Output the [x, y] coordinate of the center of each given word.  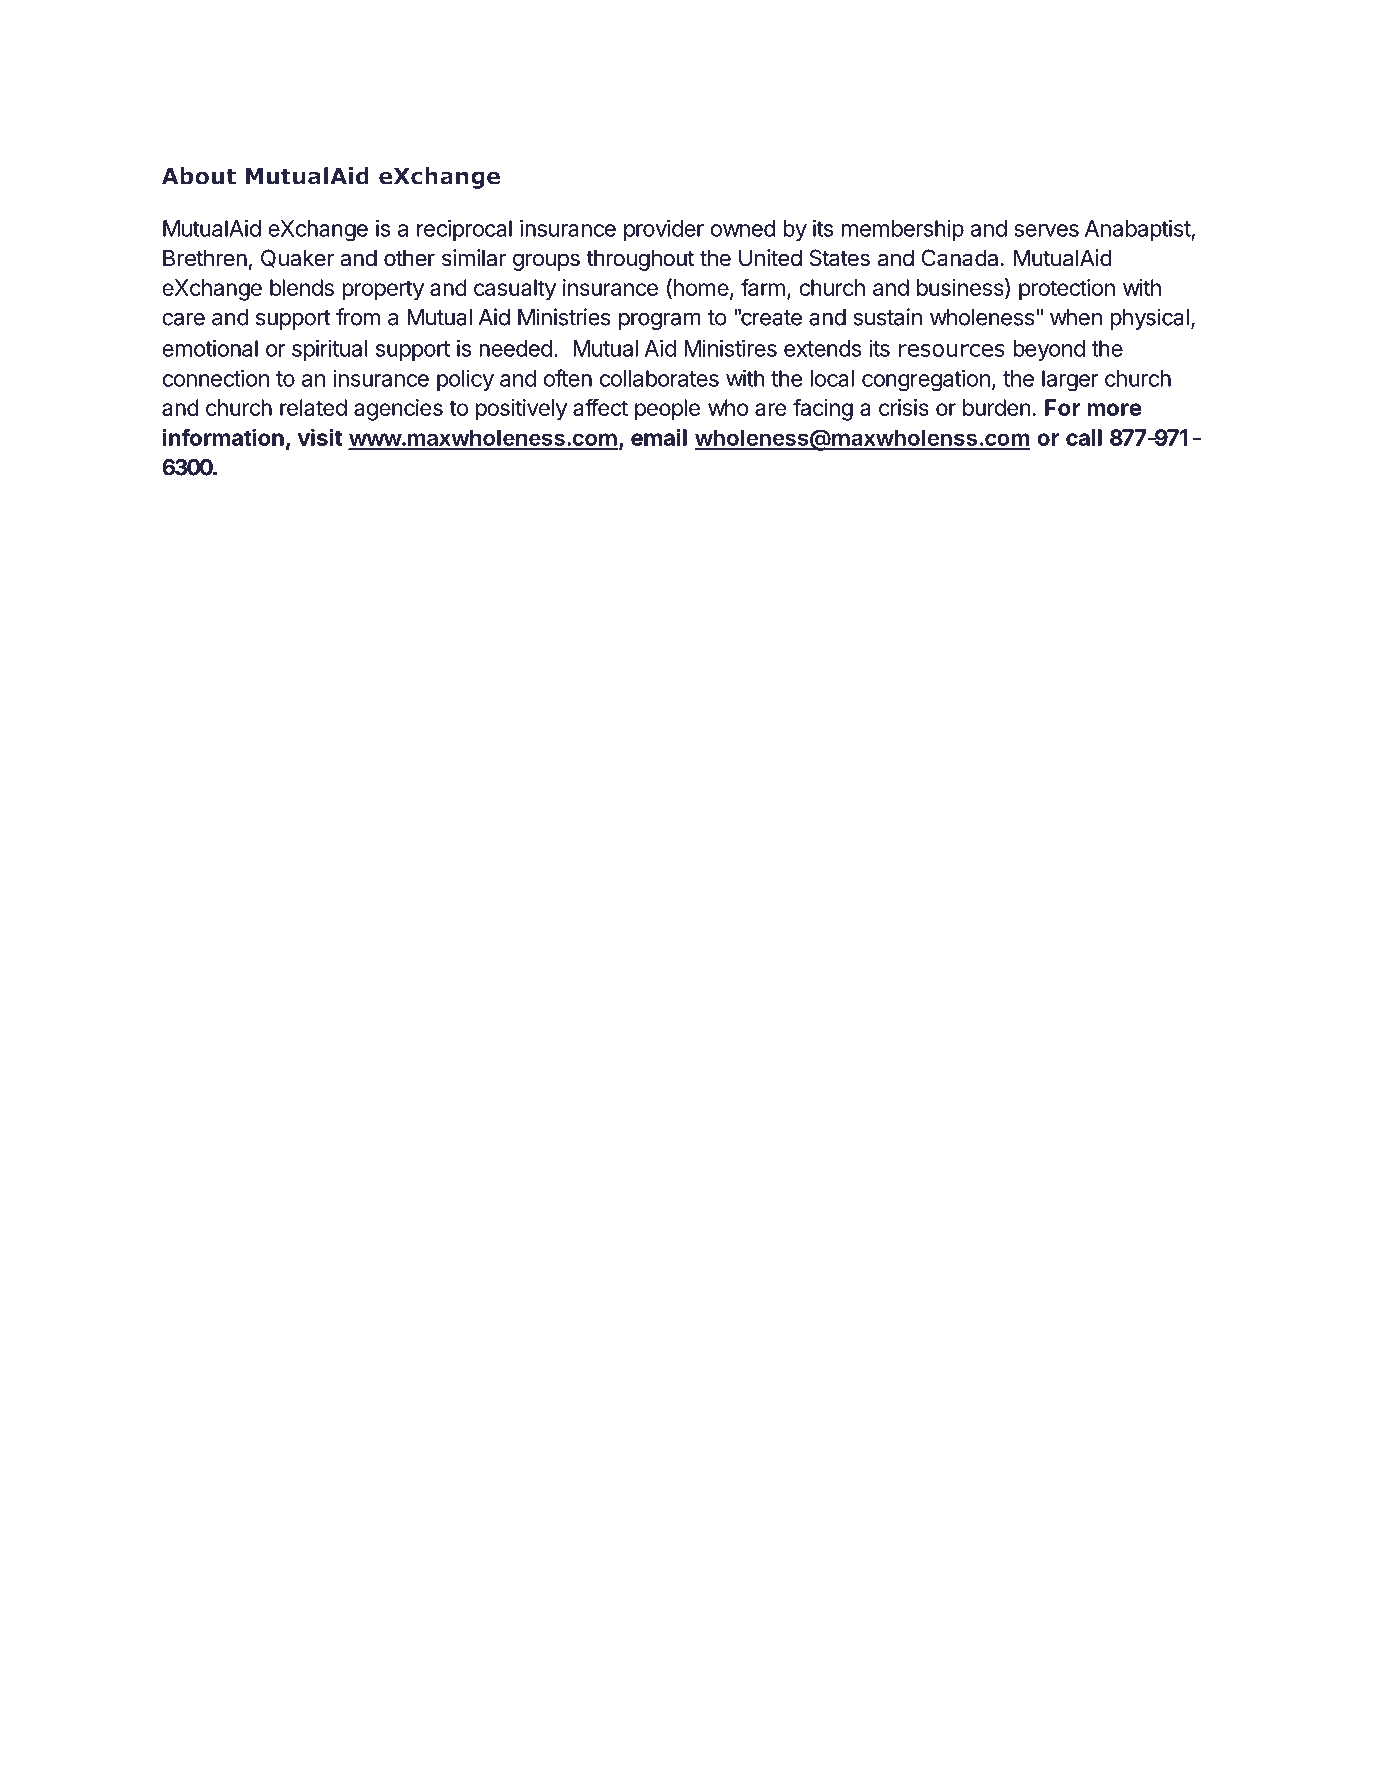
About [199, 176]
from [358, 317]
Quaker [297, 258]
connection [215, 378]
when [1076, 317]
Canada [960, 258]
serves [1046, 230]
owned [743, 228]
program [660, 321]
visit [320, 437]
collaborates [659, 378]
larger [1070, 381]
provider [664, 230]
